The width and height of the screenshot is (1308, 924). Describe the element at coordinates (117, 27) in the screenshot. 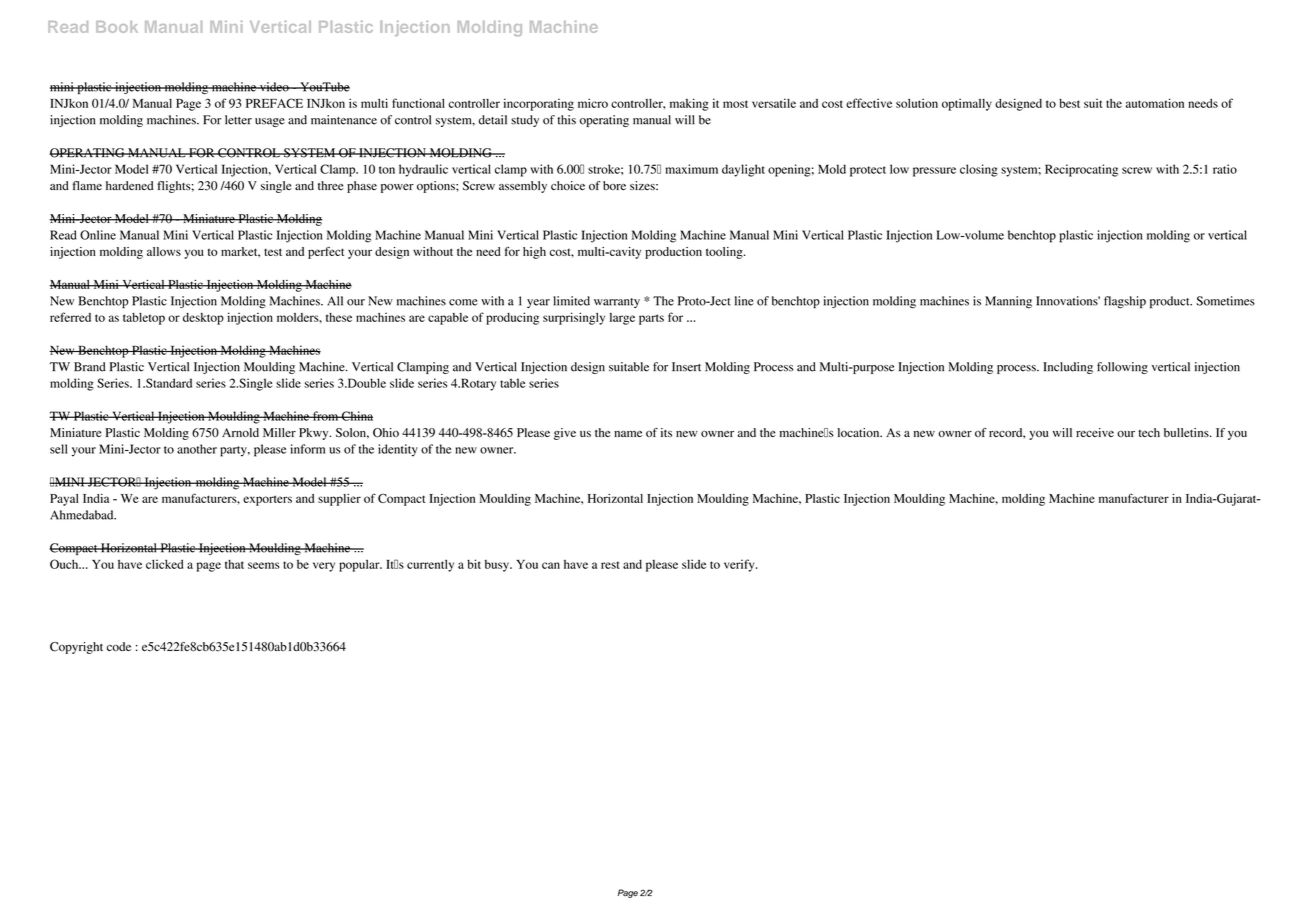

I see `Book` at that location.
